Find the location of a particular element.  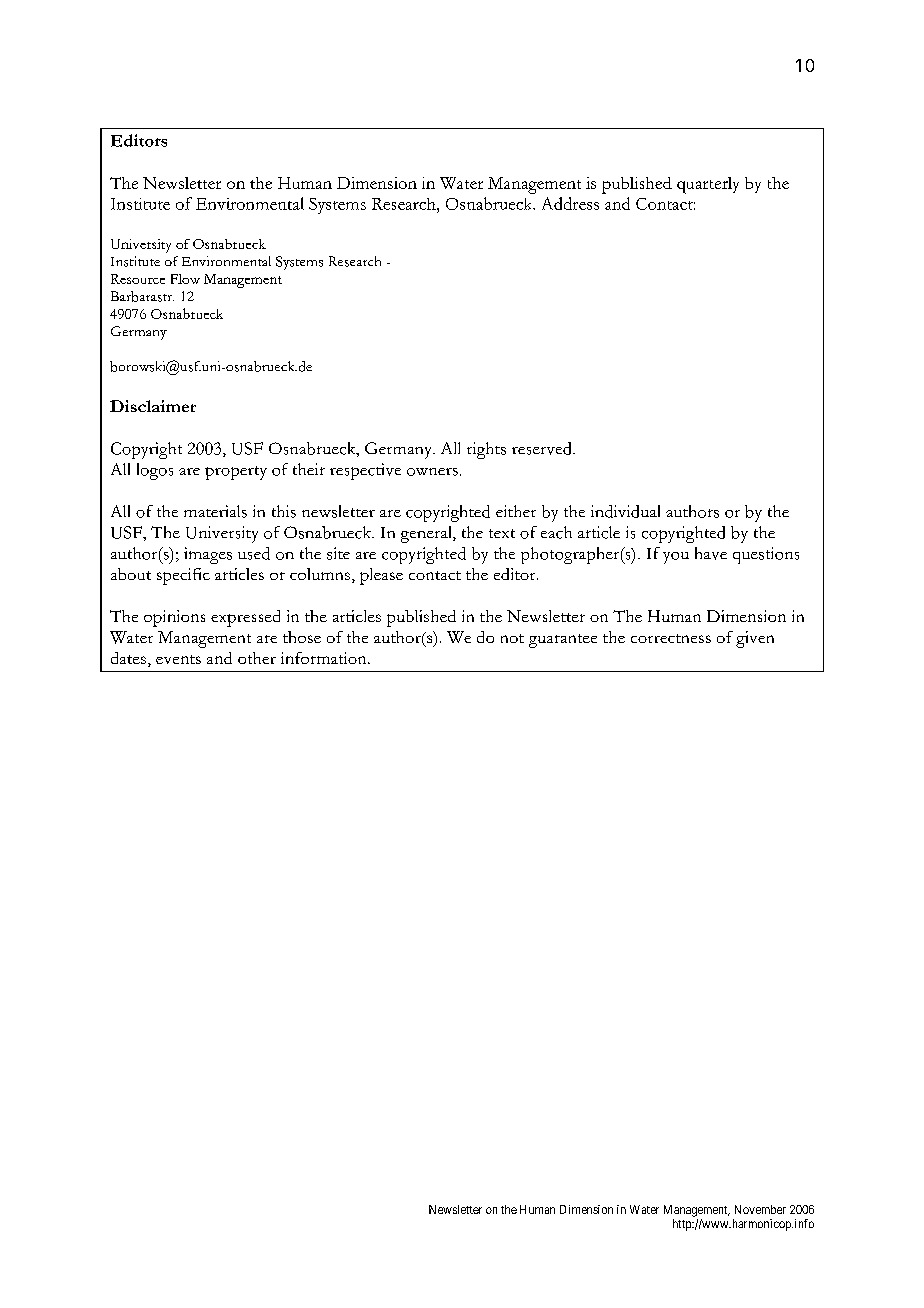

events is located at coordinates (178, 659).
